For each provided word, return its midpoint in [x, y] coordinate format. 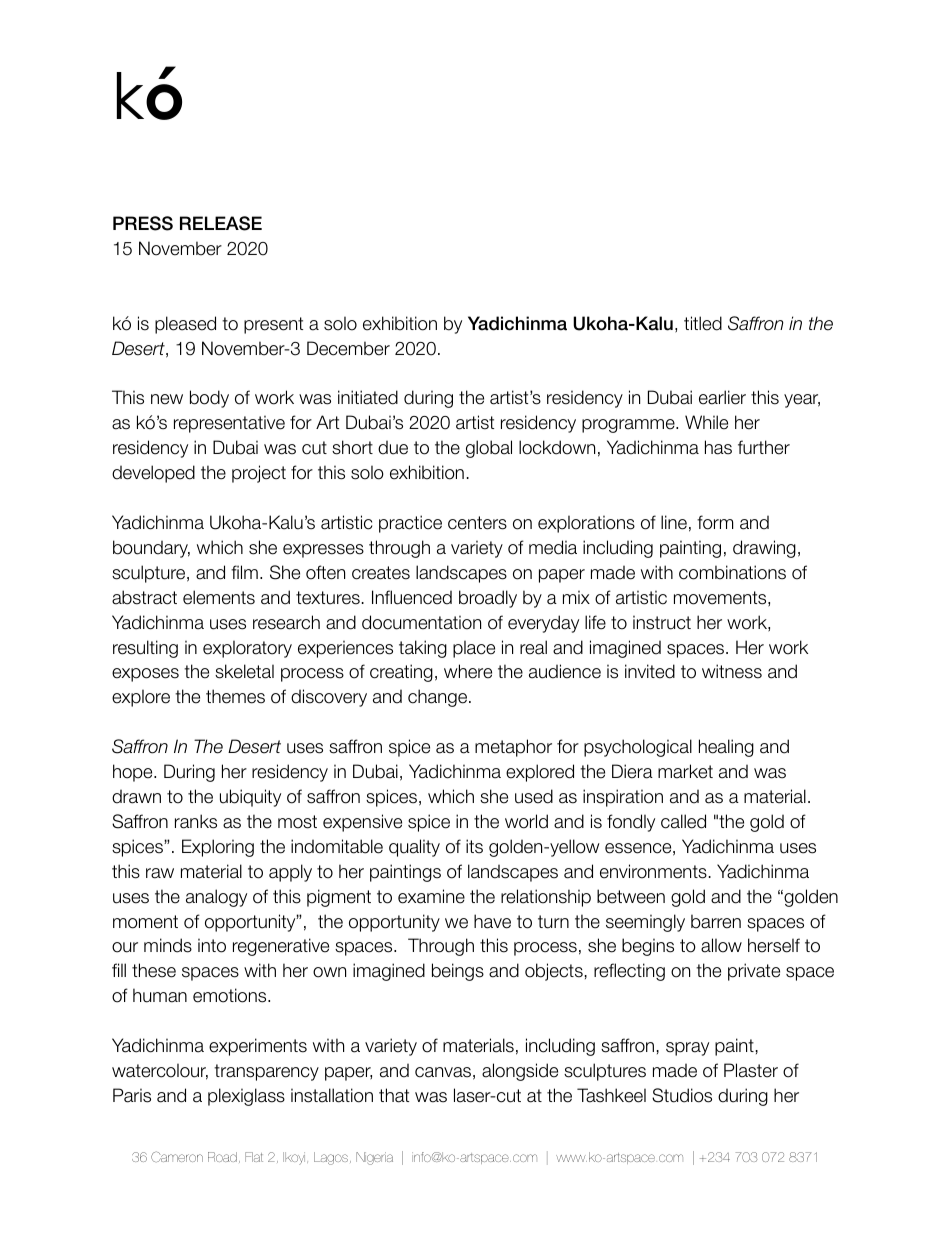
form [715, 522]
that [394, 1095]
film [244, 572]
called [683, 821]
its [474, 846]
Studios [682, 1095]
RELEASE [221, 223]
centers [477, 523]
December [348, 348]
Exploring [218, 848]
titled [703, 323]
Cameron [177, 1156]
